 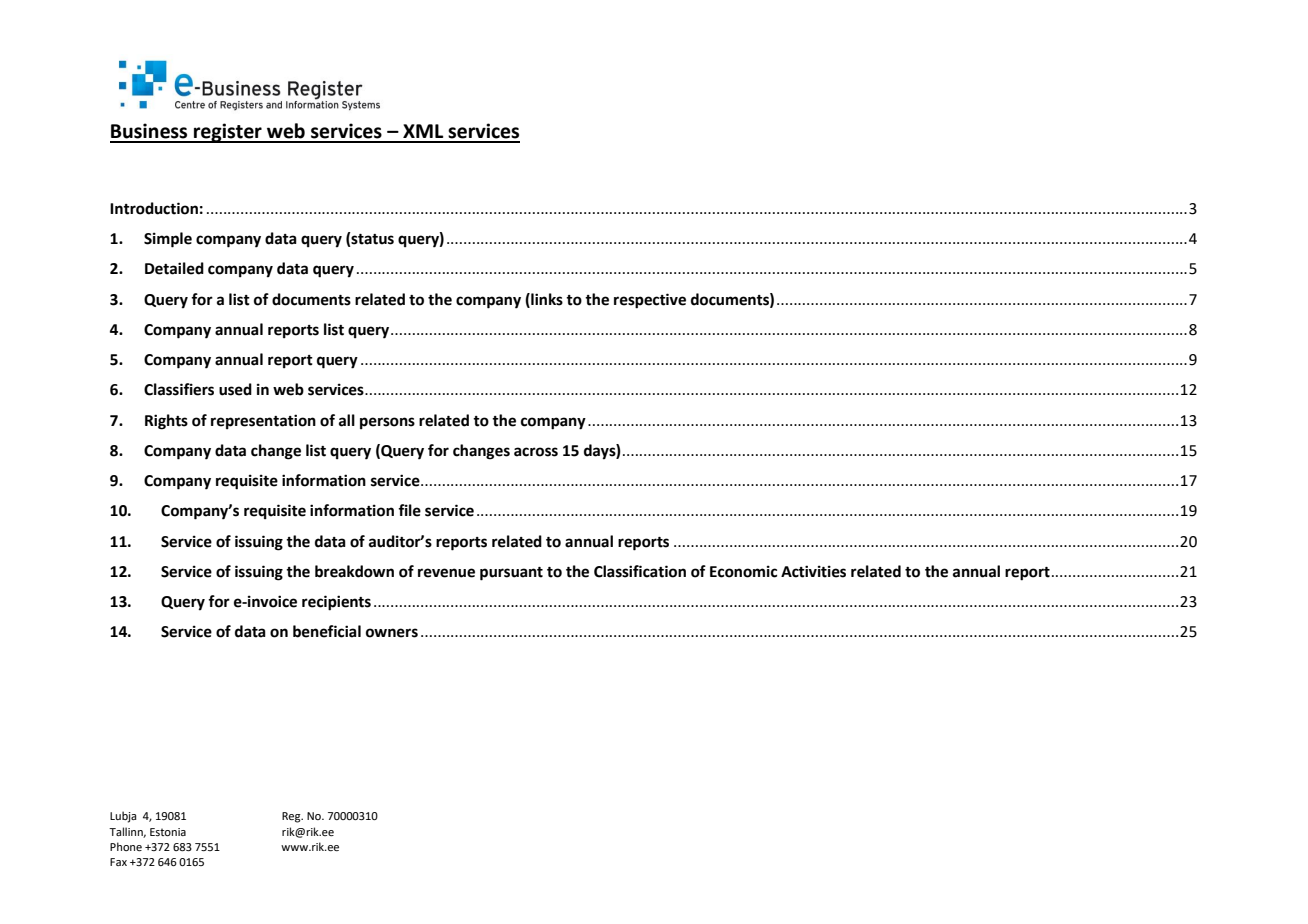 What do you see at coordinates (409, 510) in the page?
I see `file` at bounding box center [409, 510].
